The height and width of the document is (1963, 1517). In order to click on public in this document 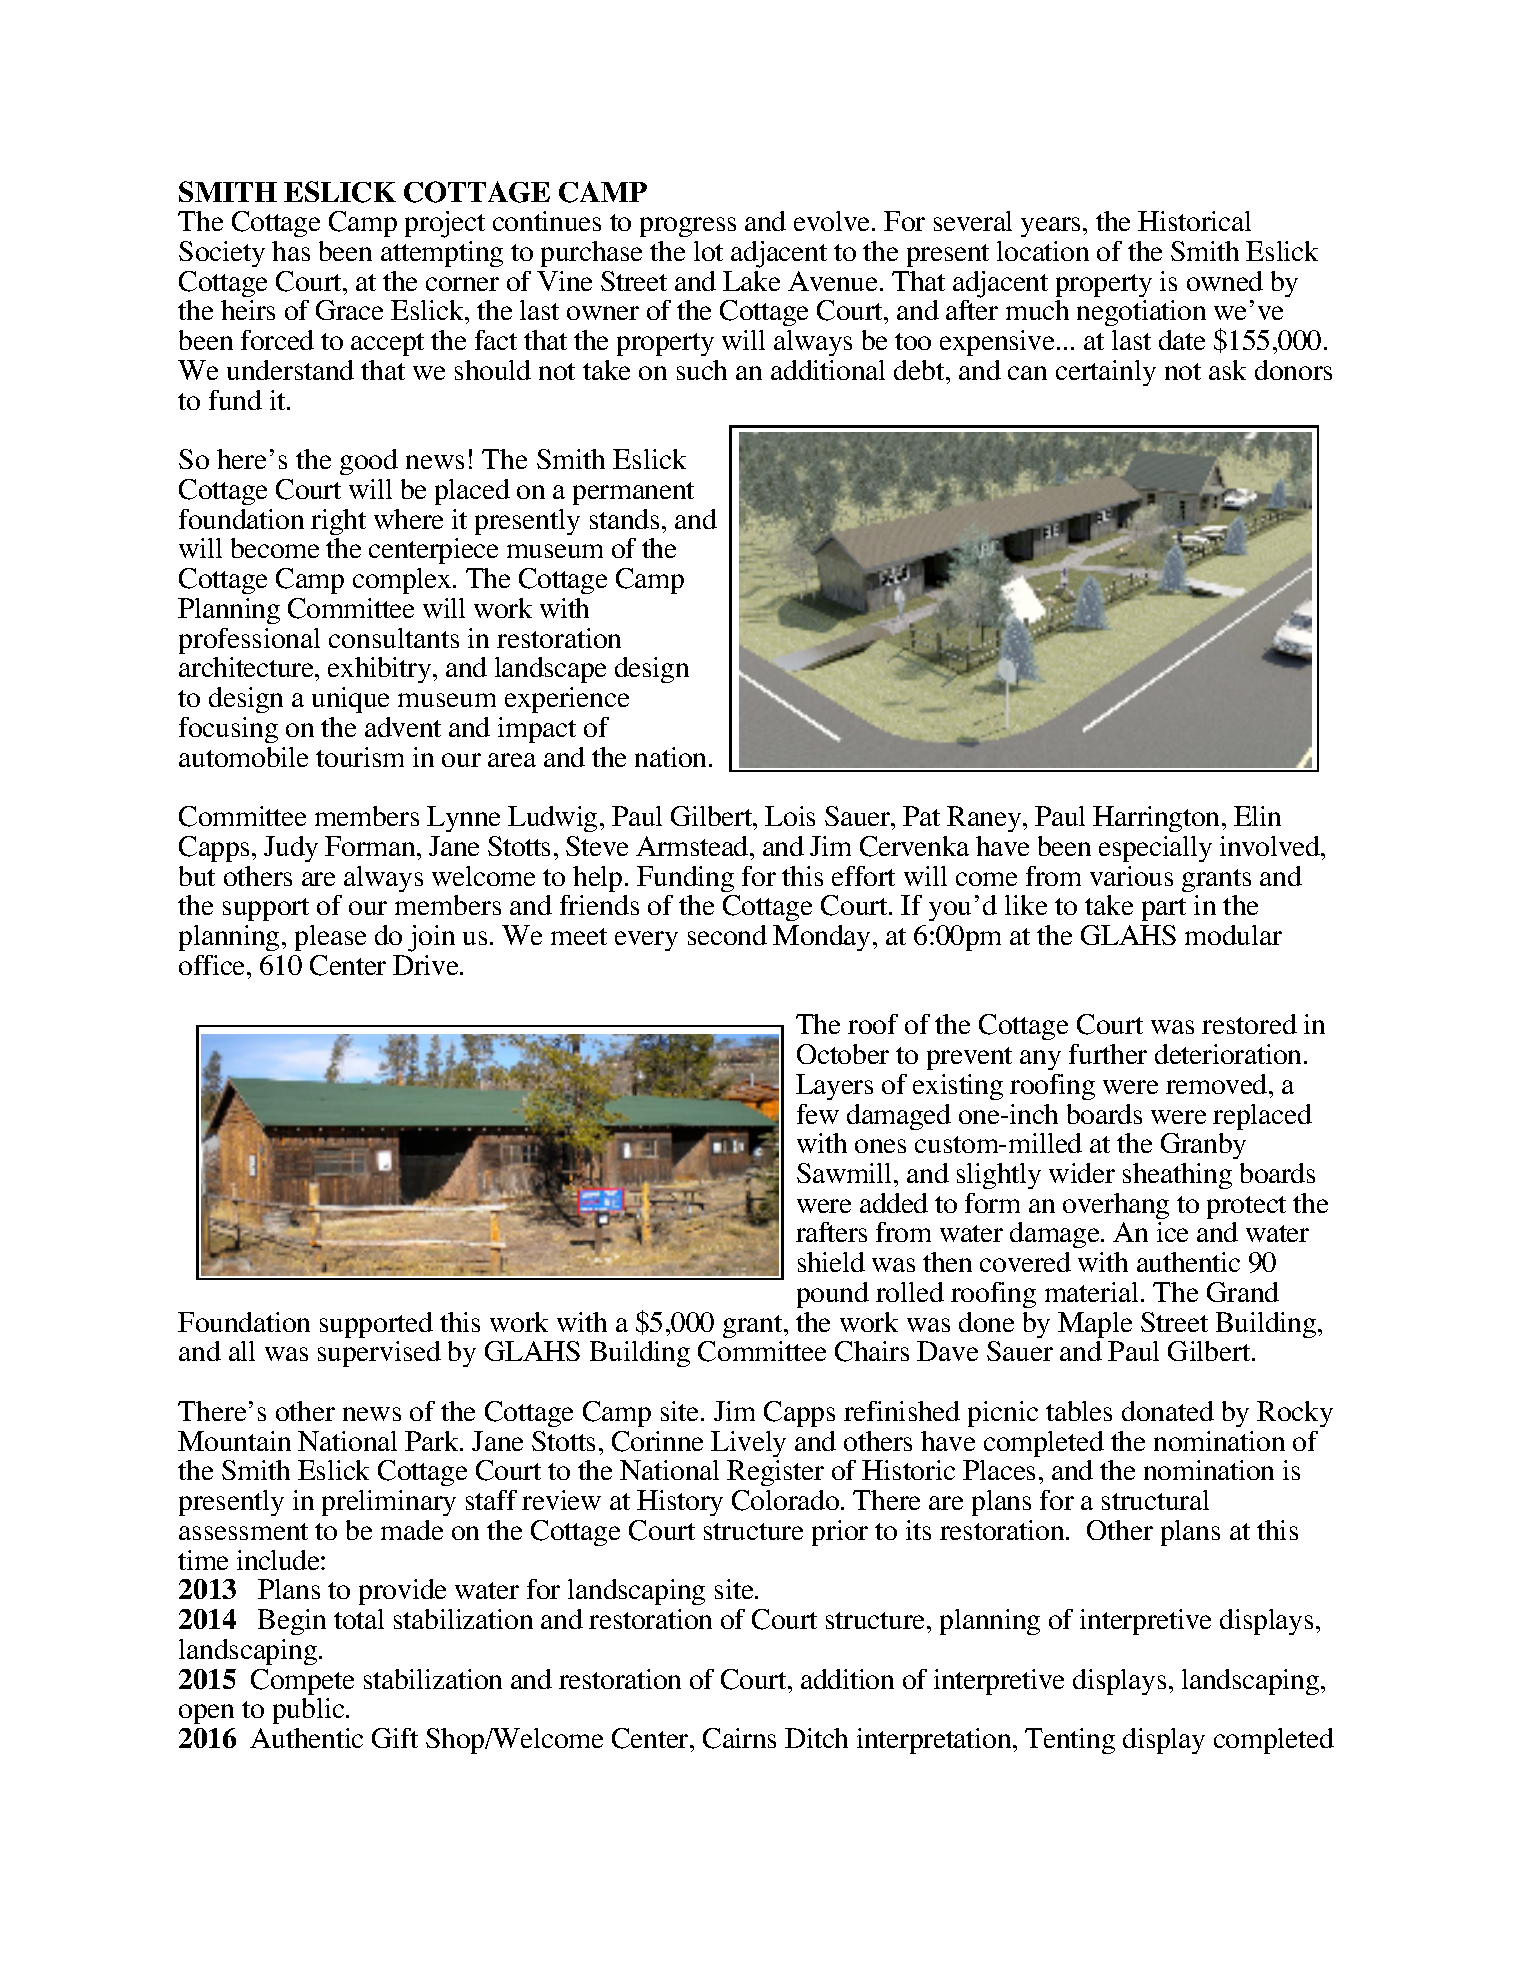, I will do `click(310, 1711)`.
